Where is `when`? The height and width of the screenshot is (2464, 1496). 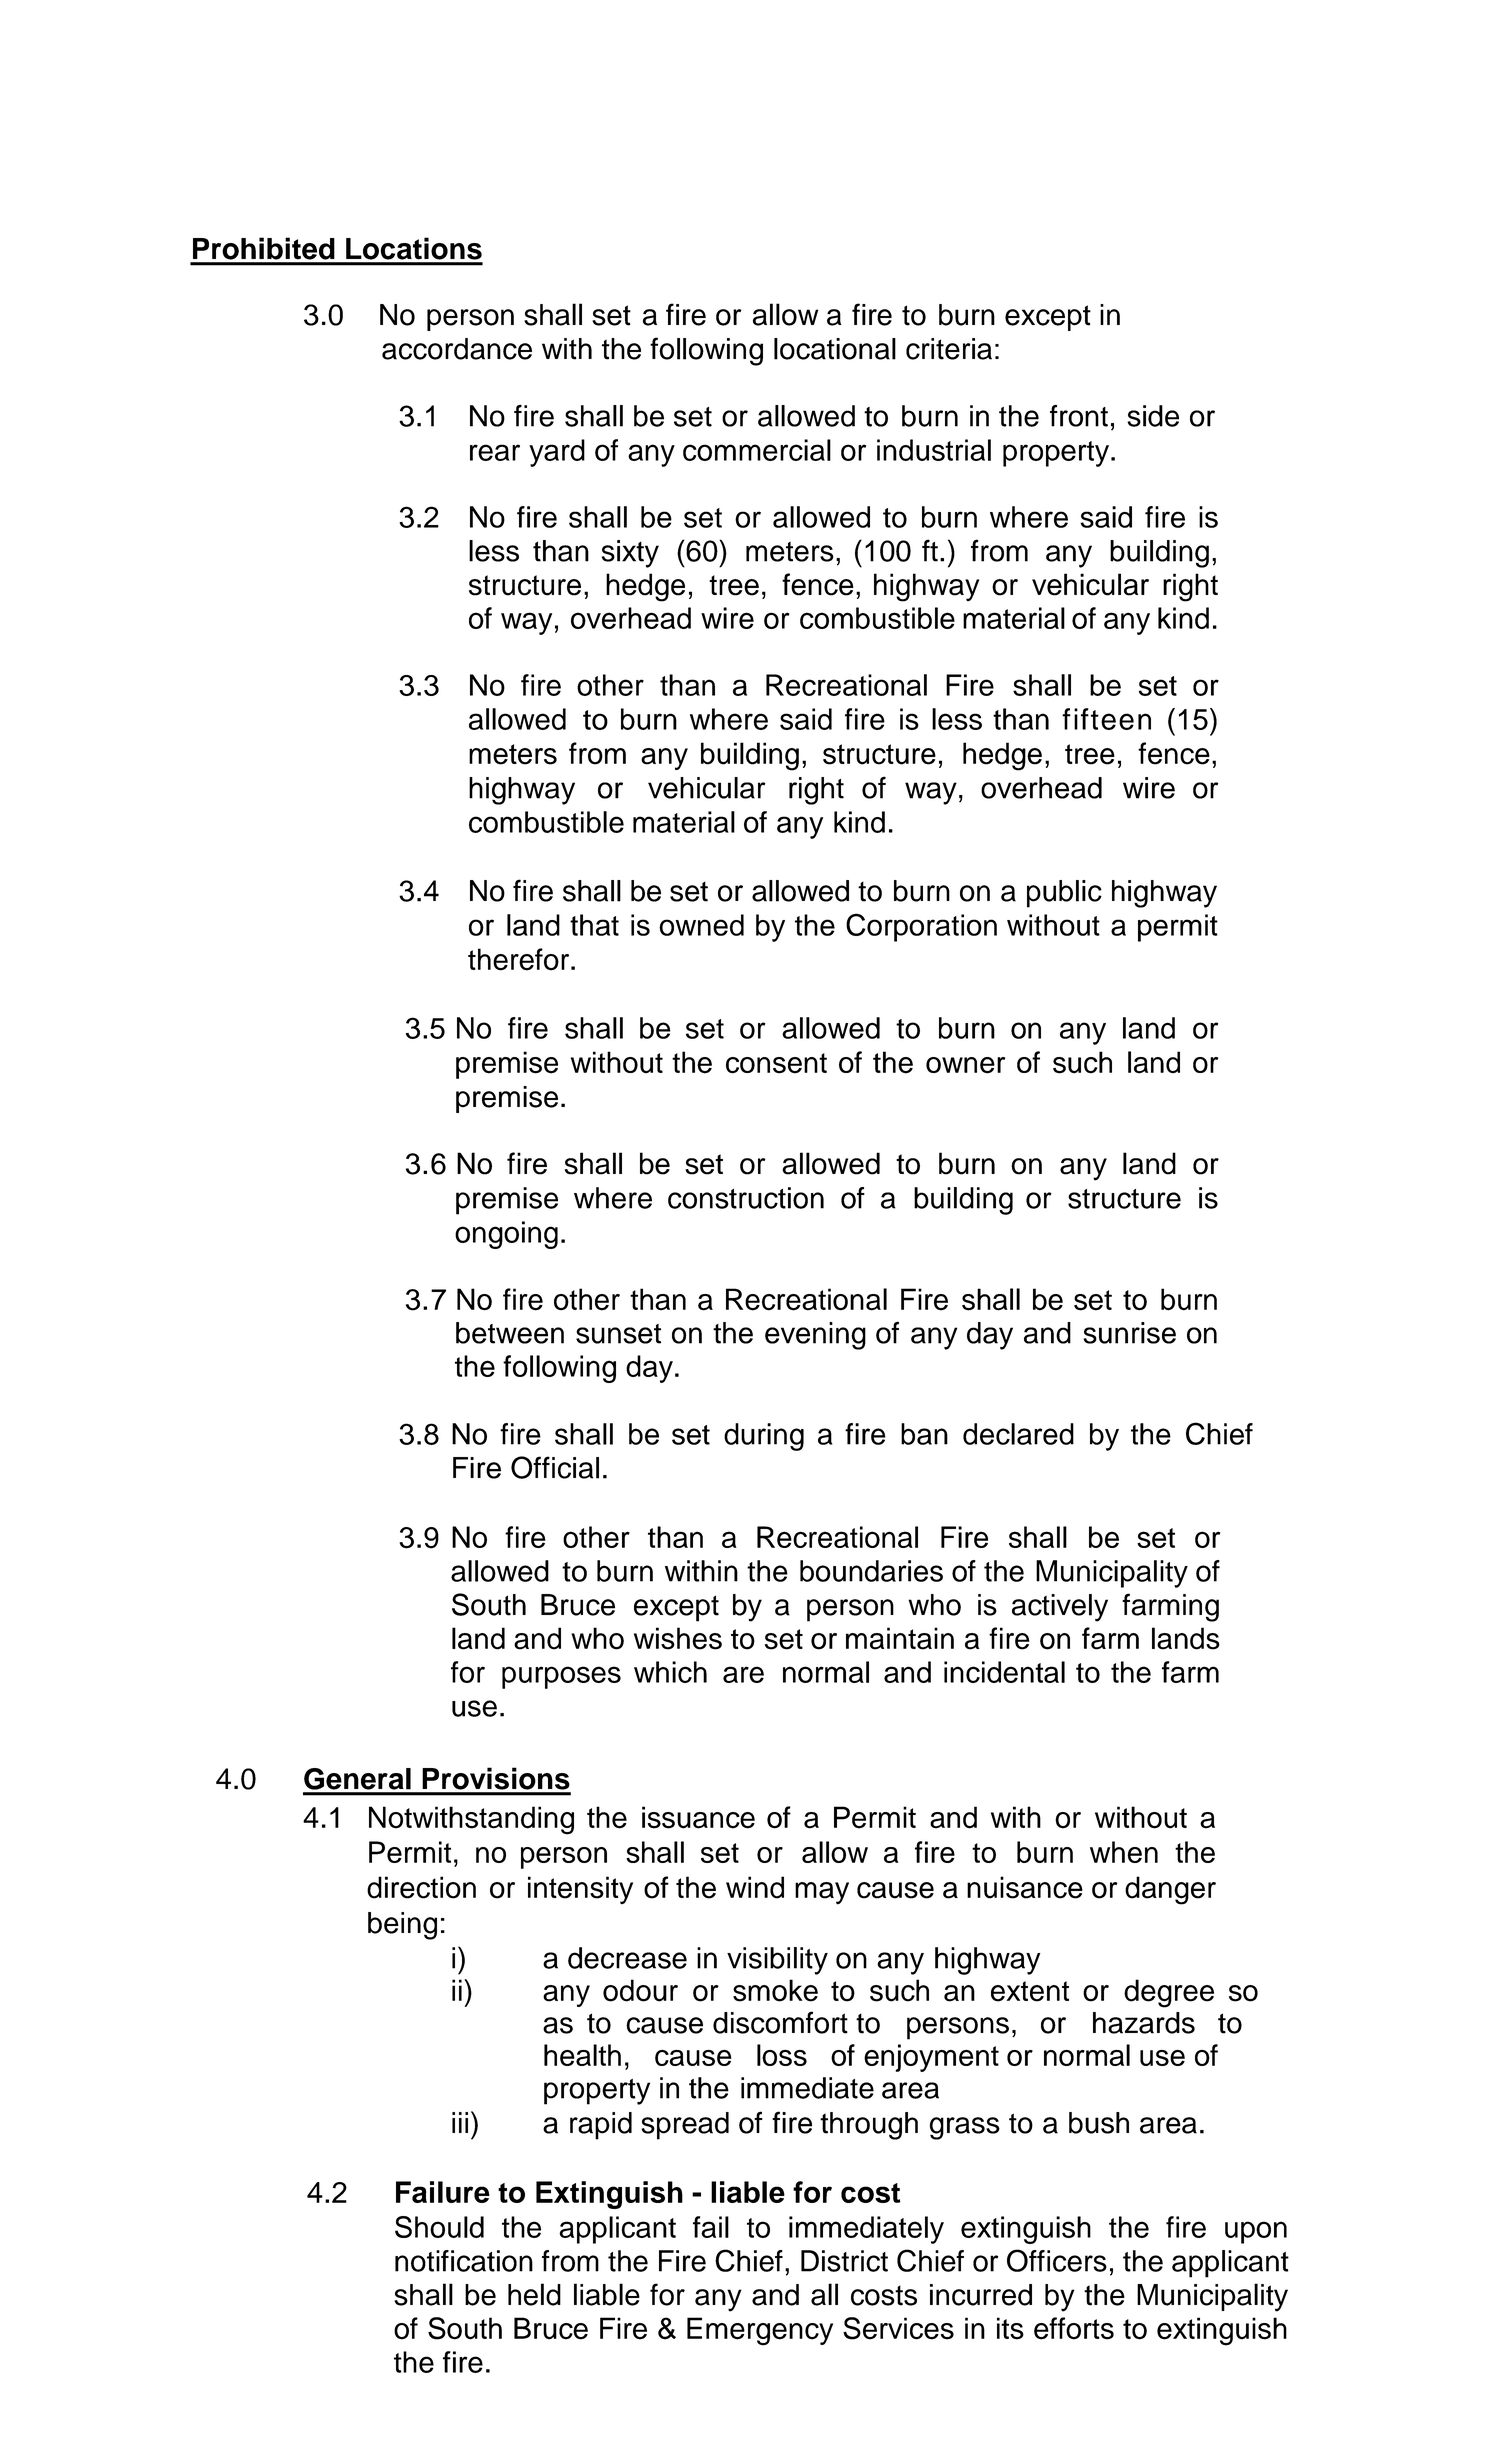
when is located at coordinates (1124, 1852).
